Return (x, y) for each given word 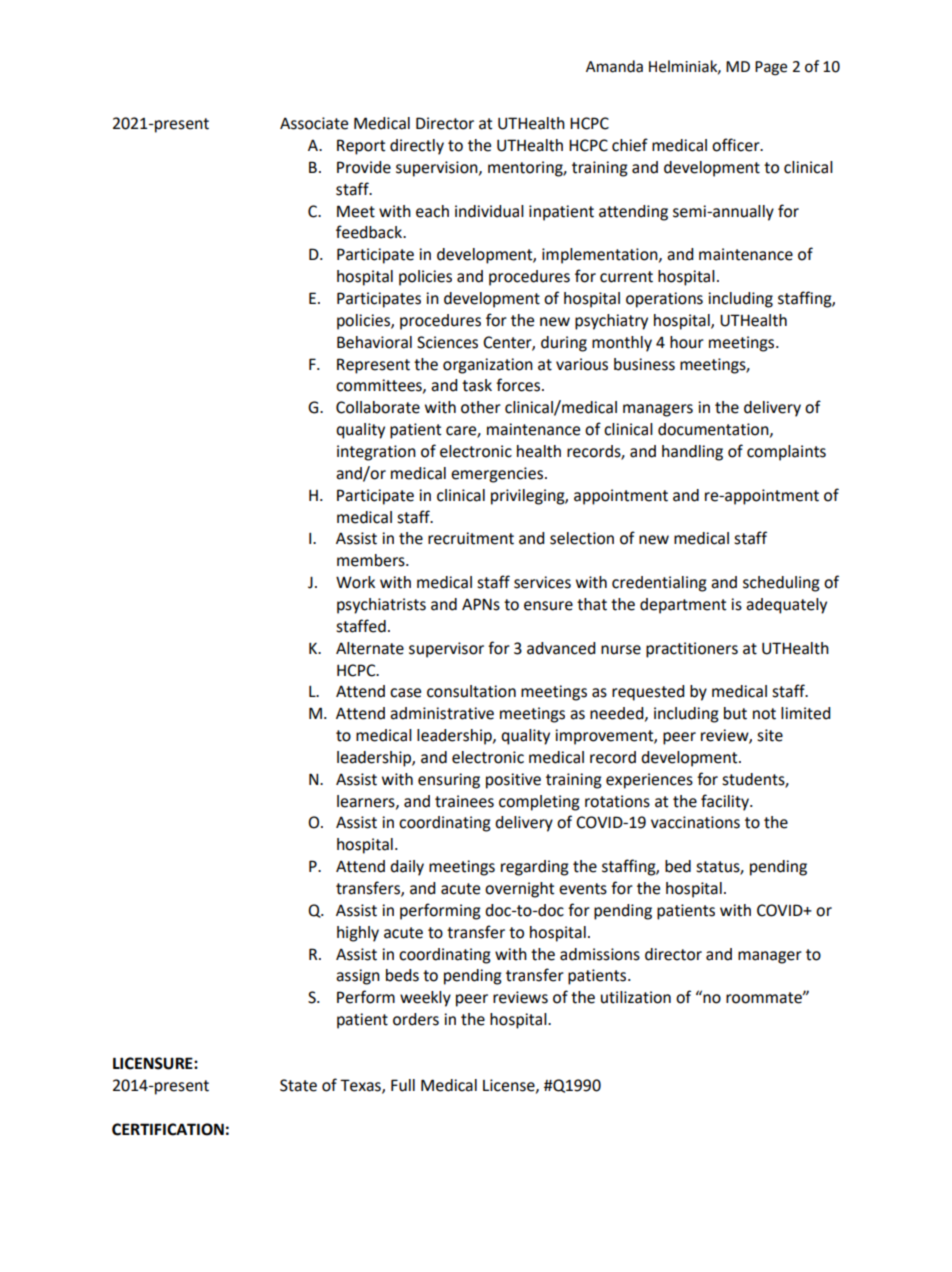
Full (403, 1085)
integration (376, 453)
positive (513, 781)
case (405, 693)
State (298, 1085)
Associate (314, 123)
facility (726, 802)
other (481, 407)
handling (692, 453)
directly (417, 147)
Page (771, 68)
